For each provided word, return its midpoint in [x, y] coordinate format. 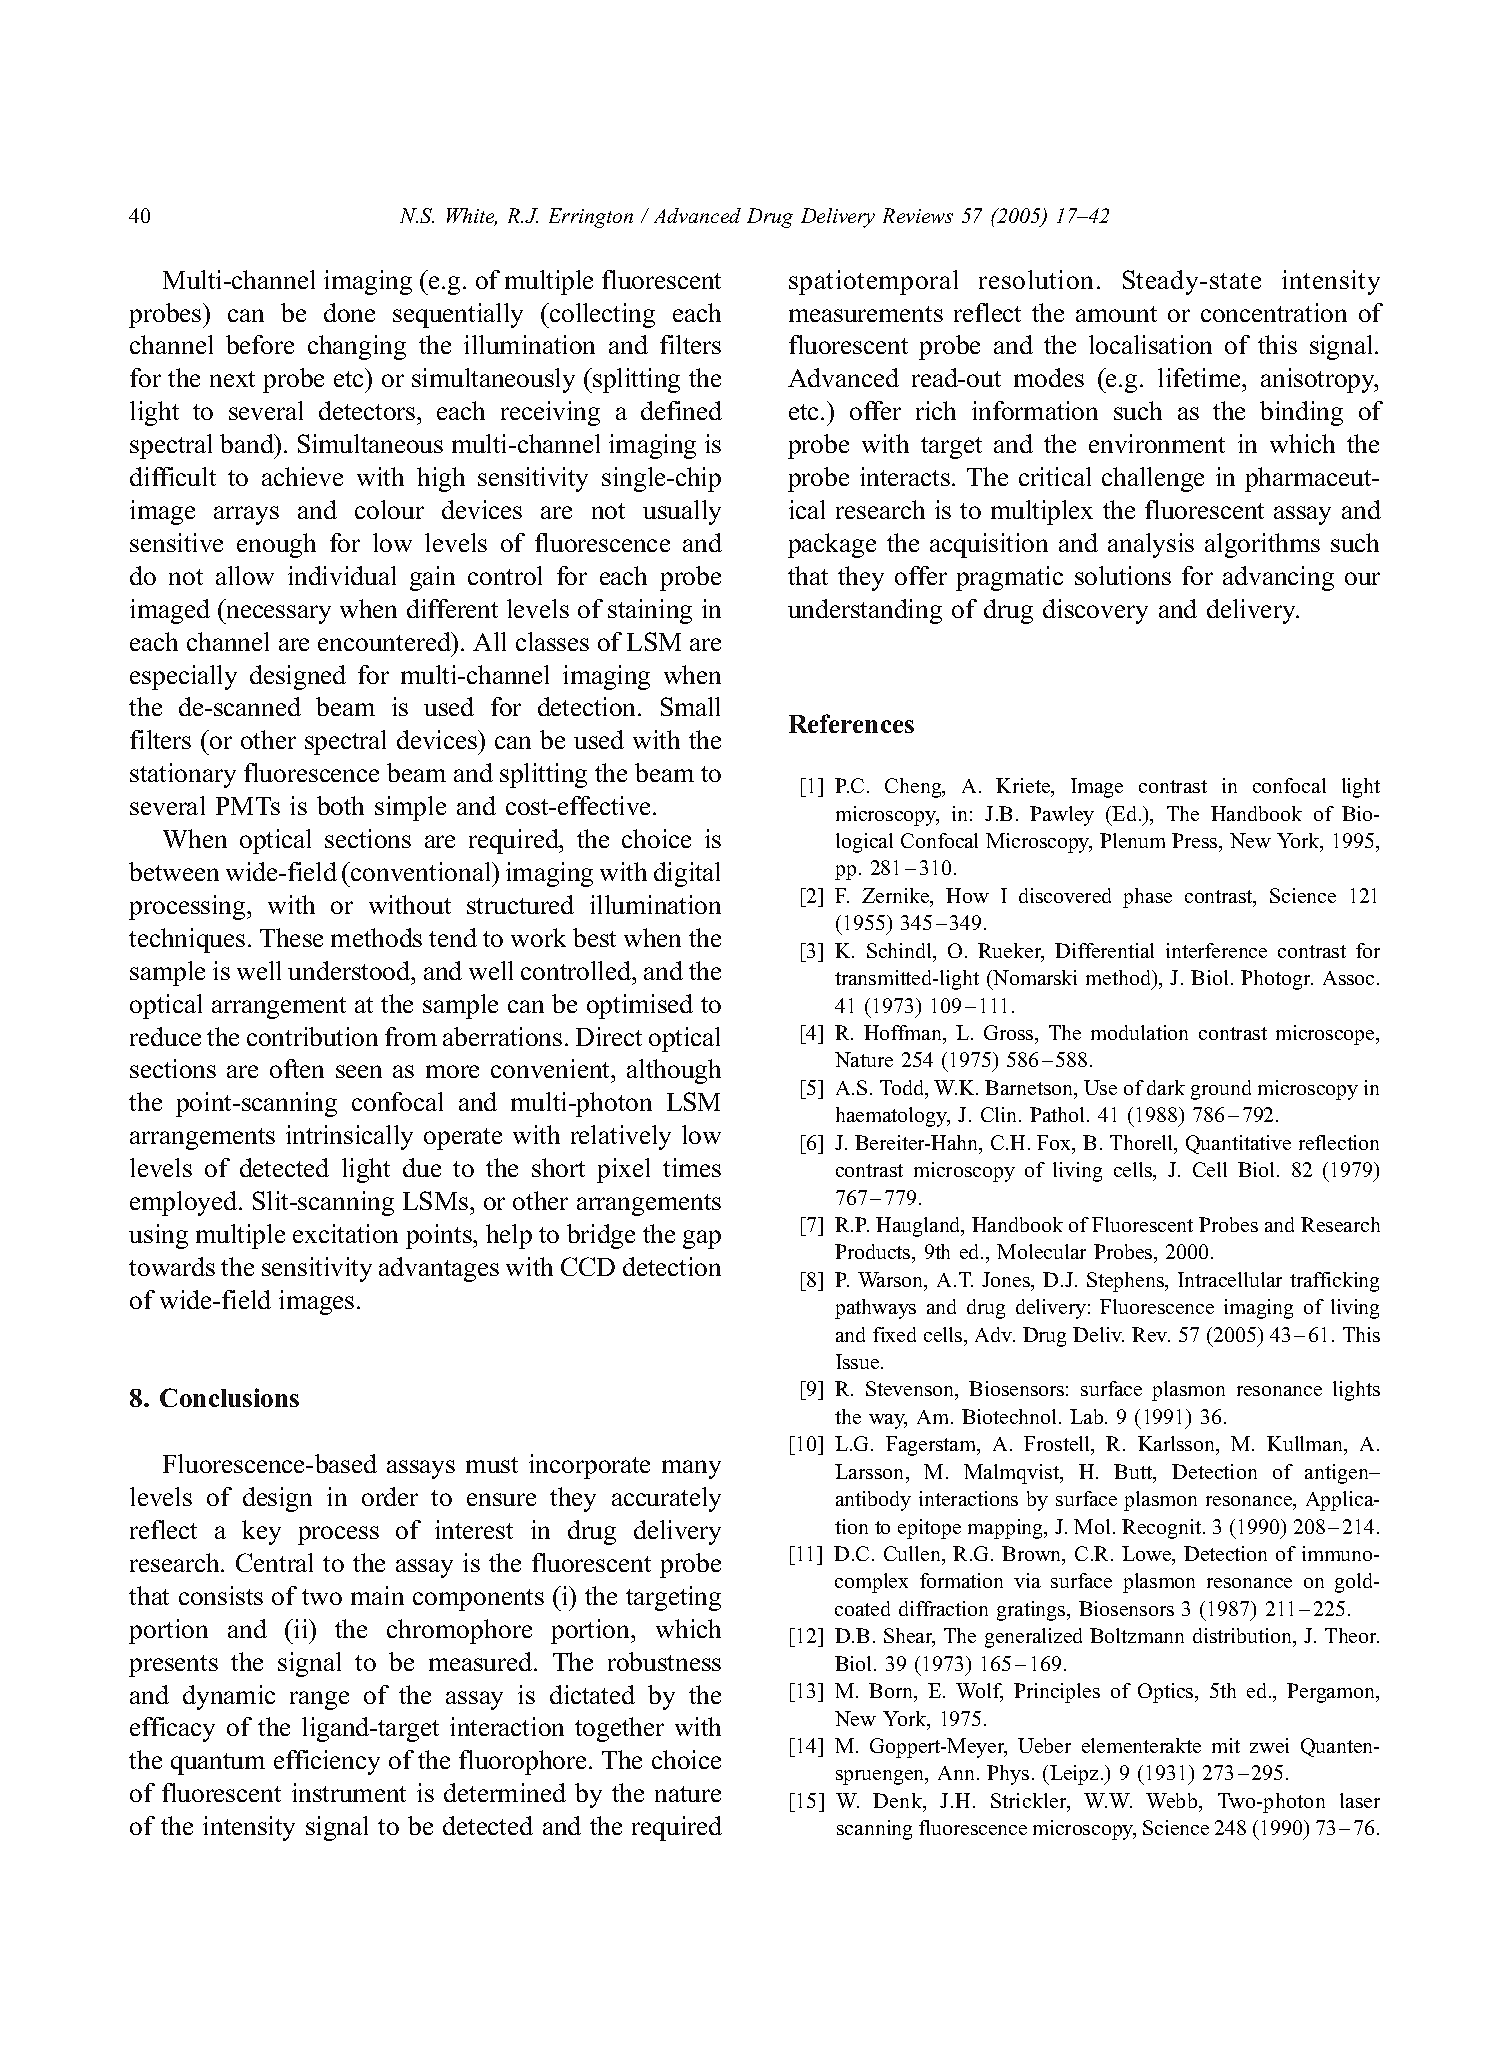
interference [1216, 950]
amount [1116, 314]
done [349, 312]
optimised [640, 1006]
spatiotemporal [873, 282]
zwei [1269, 1745]
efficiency [327, 1762]
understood [350, 970]
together [619, 1729]
